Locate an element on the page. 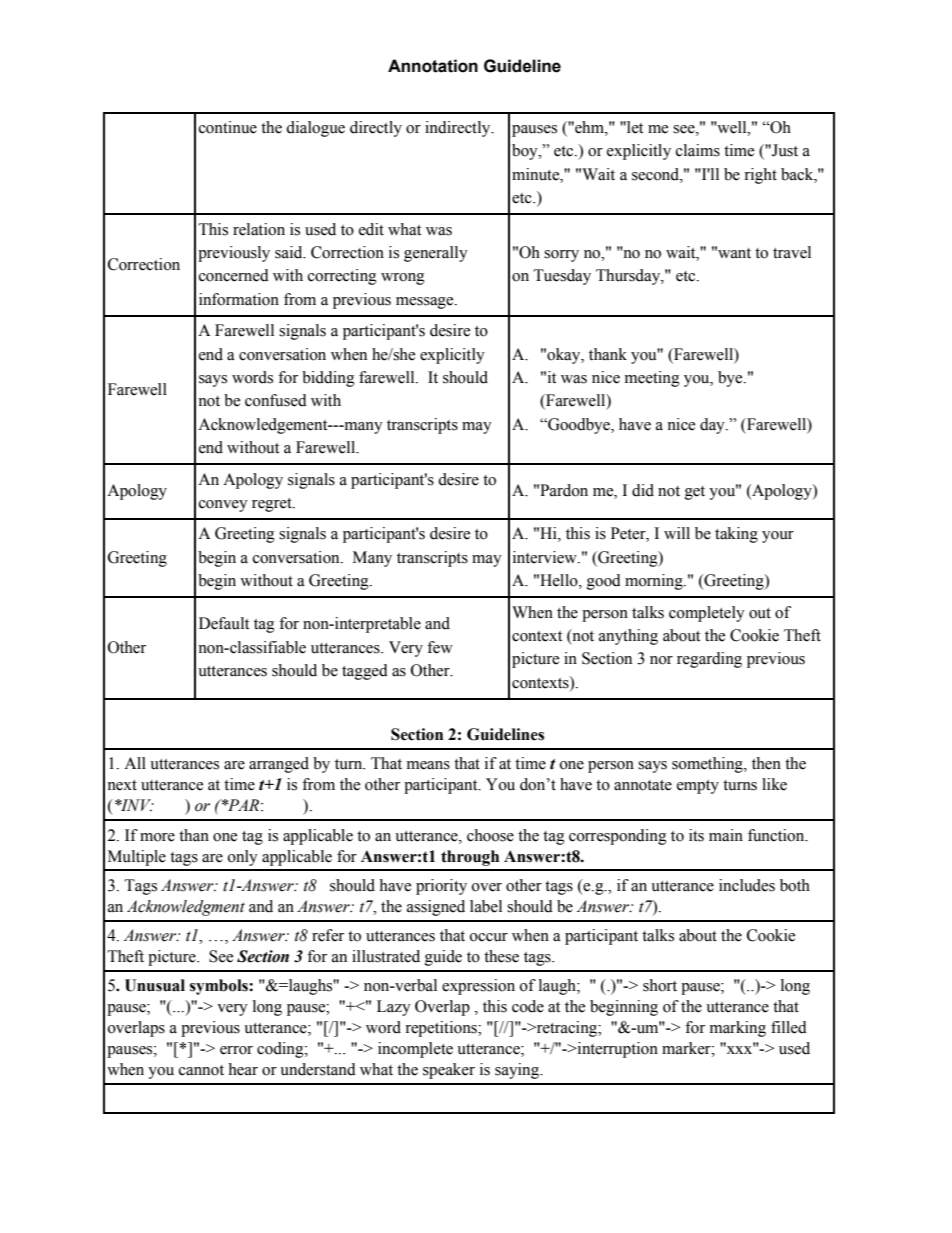 This image has height=1233, width=952. error is located at coordinates (236, 1050).
